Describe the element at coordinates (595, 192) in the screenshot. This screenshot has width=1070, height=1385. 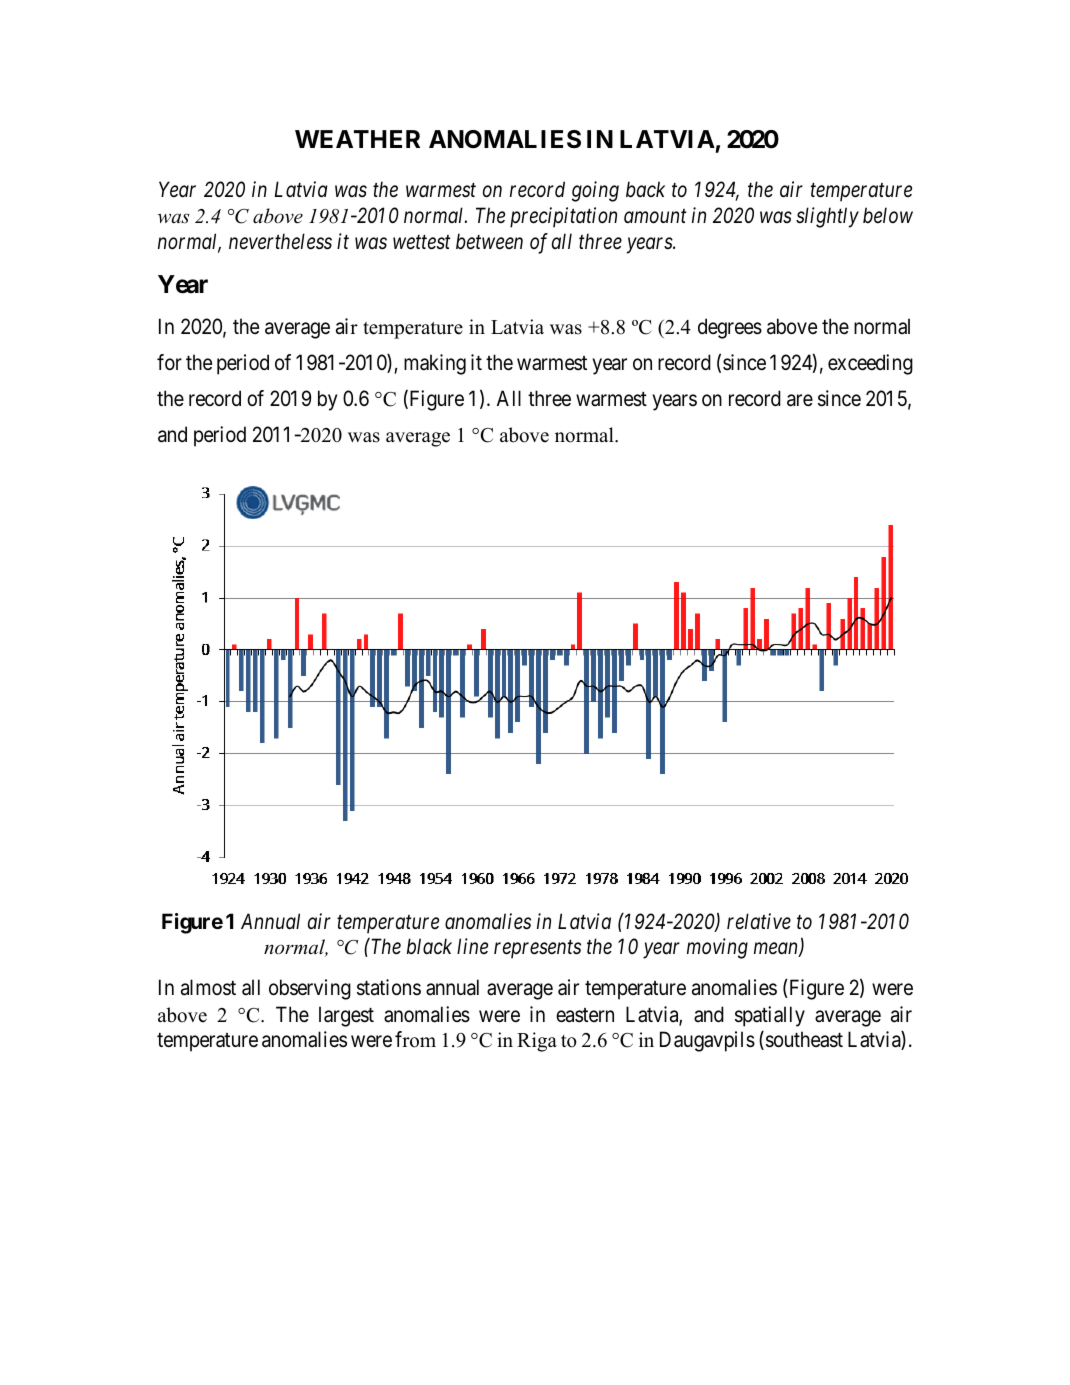
I see `going` at that location.
